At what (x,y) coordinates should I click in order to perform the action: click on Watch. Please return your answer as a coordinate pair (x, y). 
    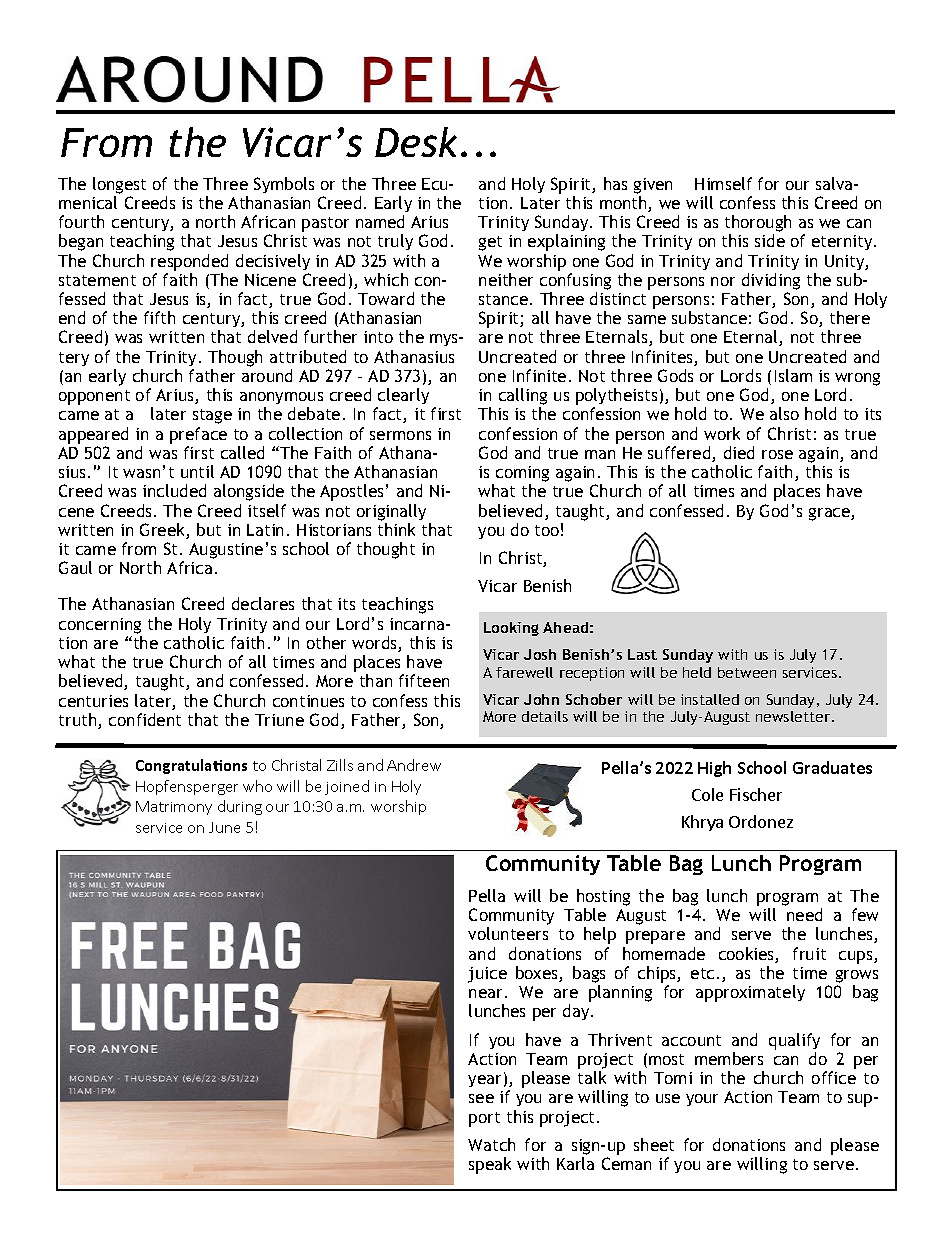
    Looking at the image, I should click on (491, 1144).
